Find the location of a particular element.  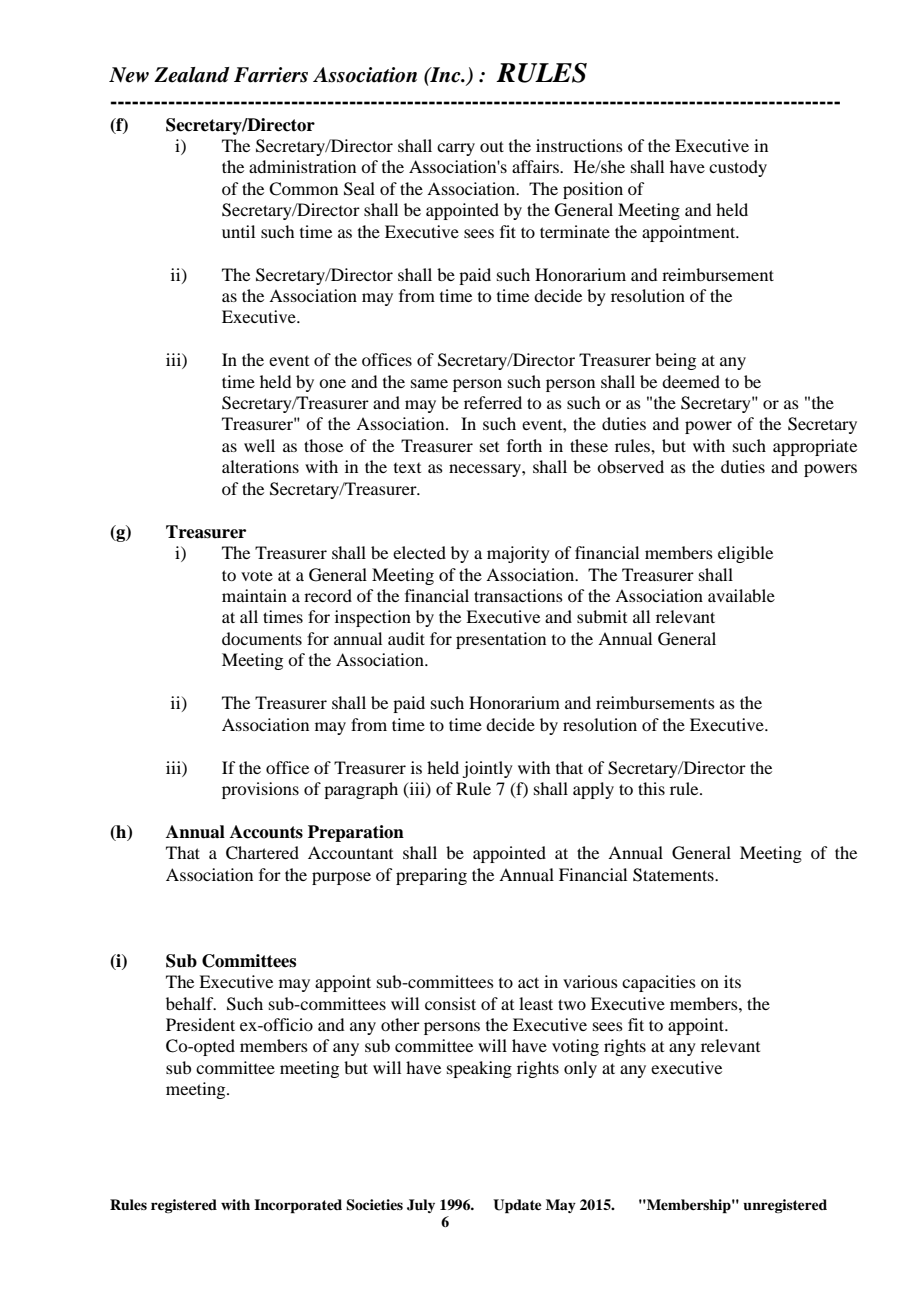

custody is located at coordinates (738, 168).
